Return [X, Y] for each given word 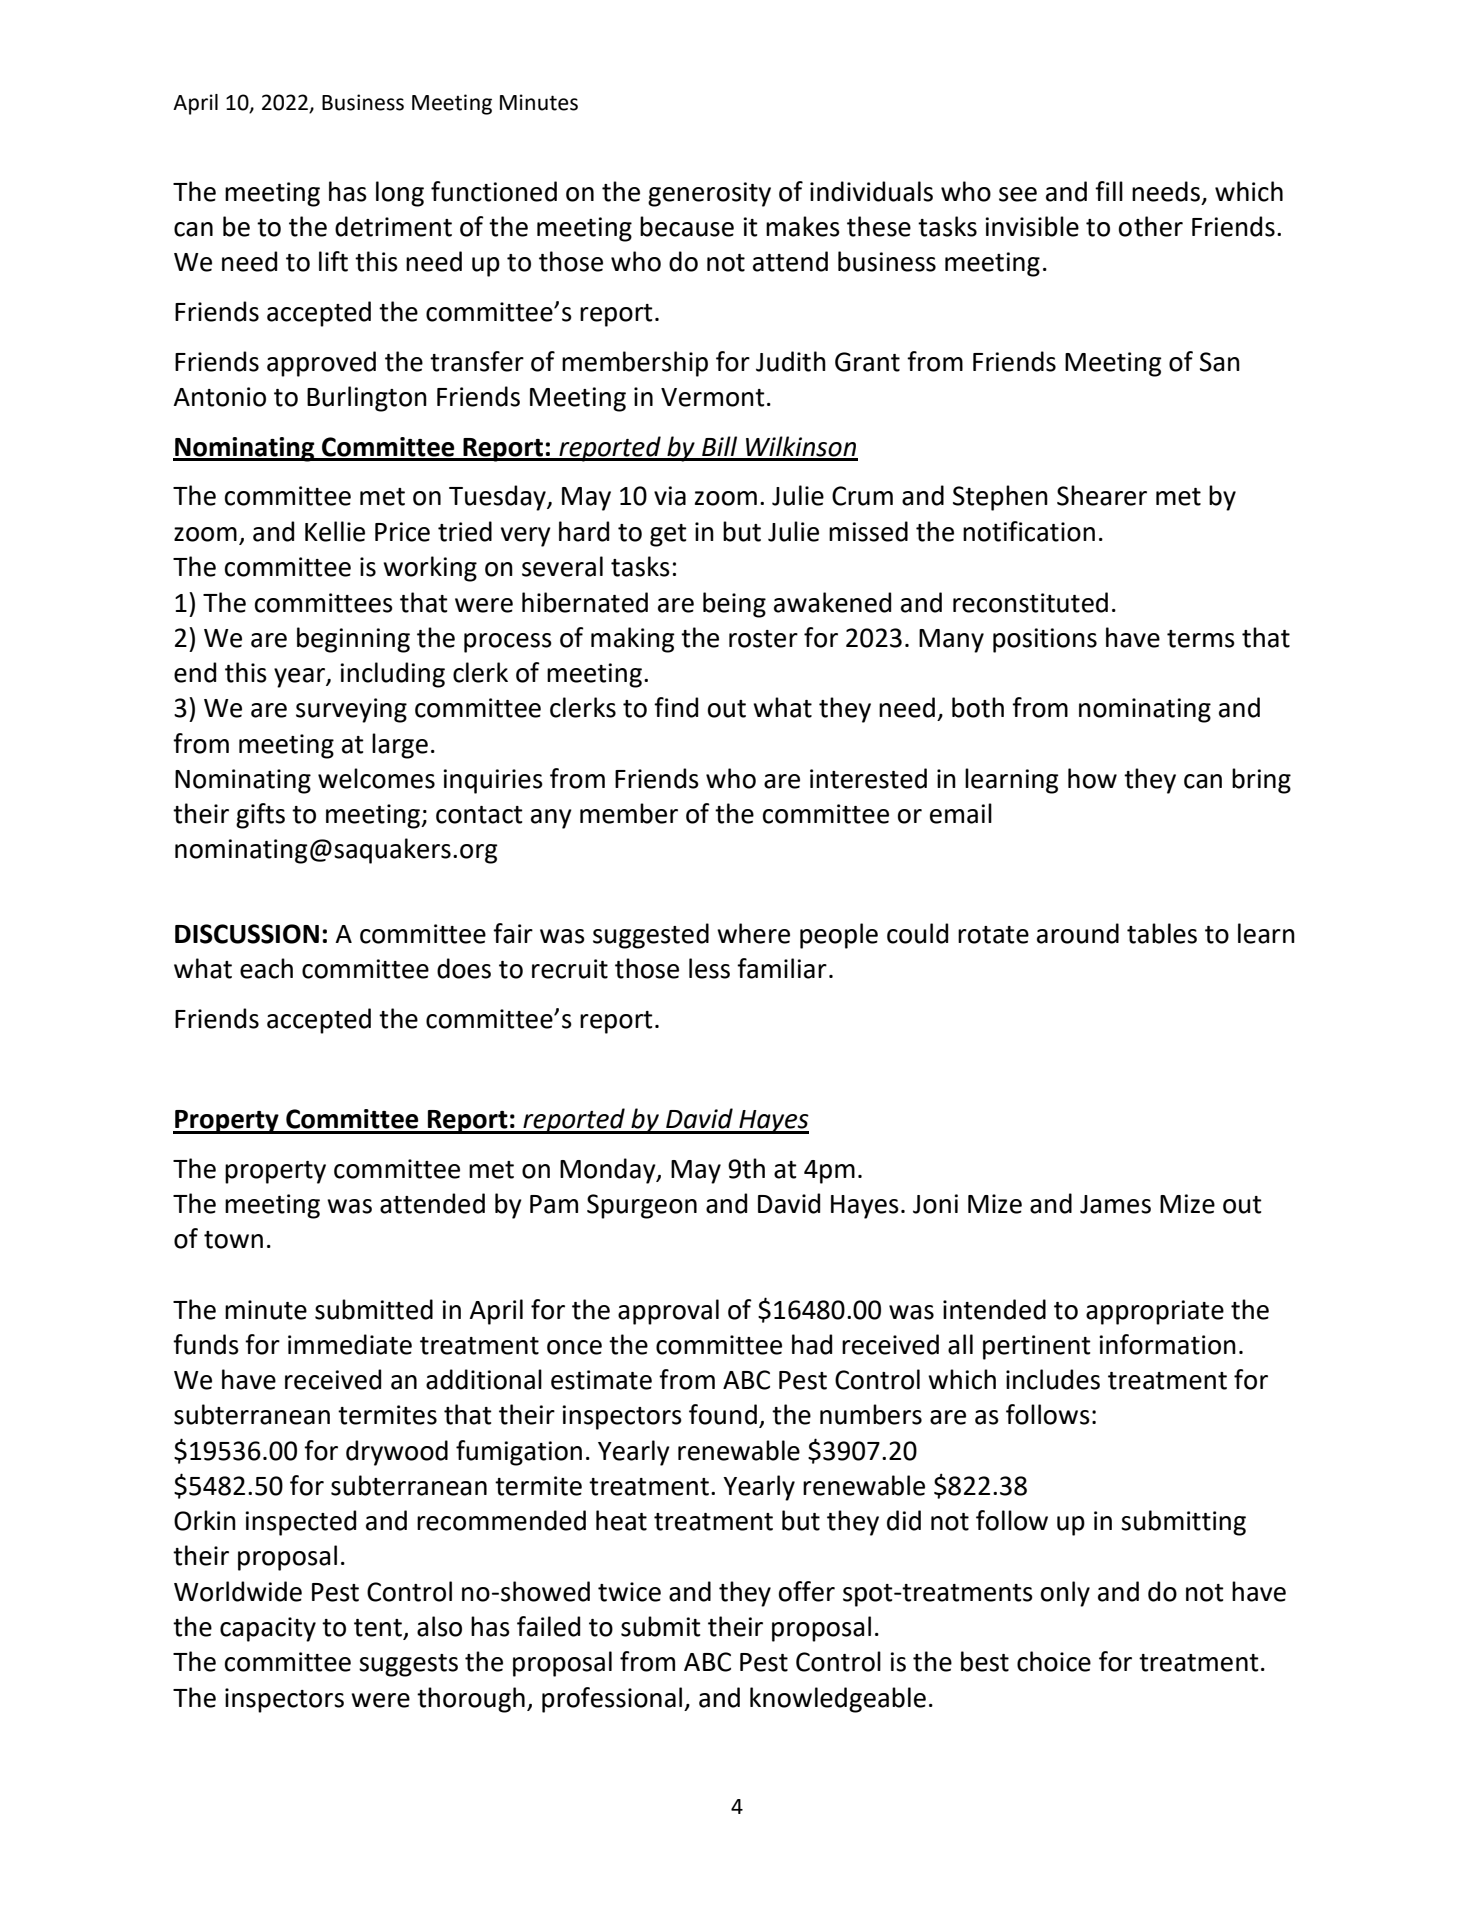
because [687, 226]
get [668, 535]
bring [1261, 781]
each [266, 968]
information [1167, 1344]
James [1115, 1204]
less [709, 968]
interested [868, 778]
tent [379, 1629]
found [723, 1414]
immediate [350, 1344]
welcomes [376, 778]
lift [333, 261]
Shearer [1102, 495]
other [1151, 226]
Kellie [335, 531]
